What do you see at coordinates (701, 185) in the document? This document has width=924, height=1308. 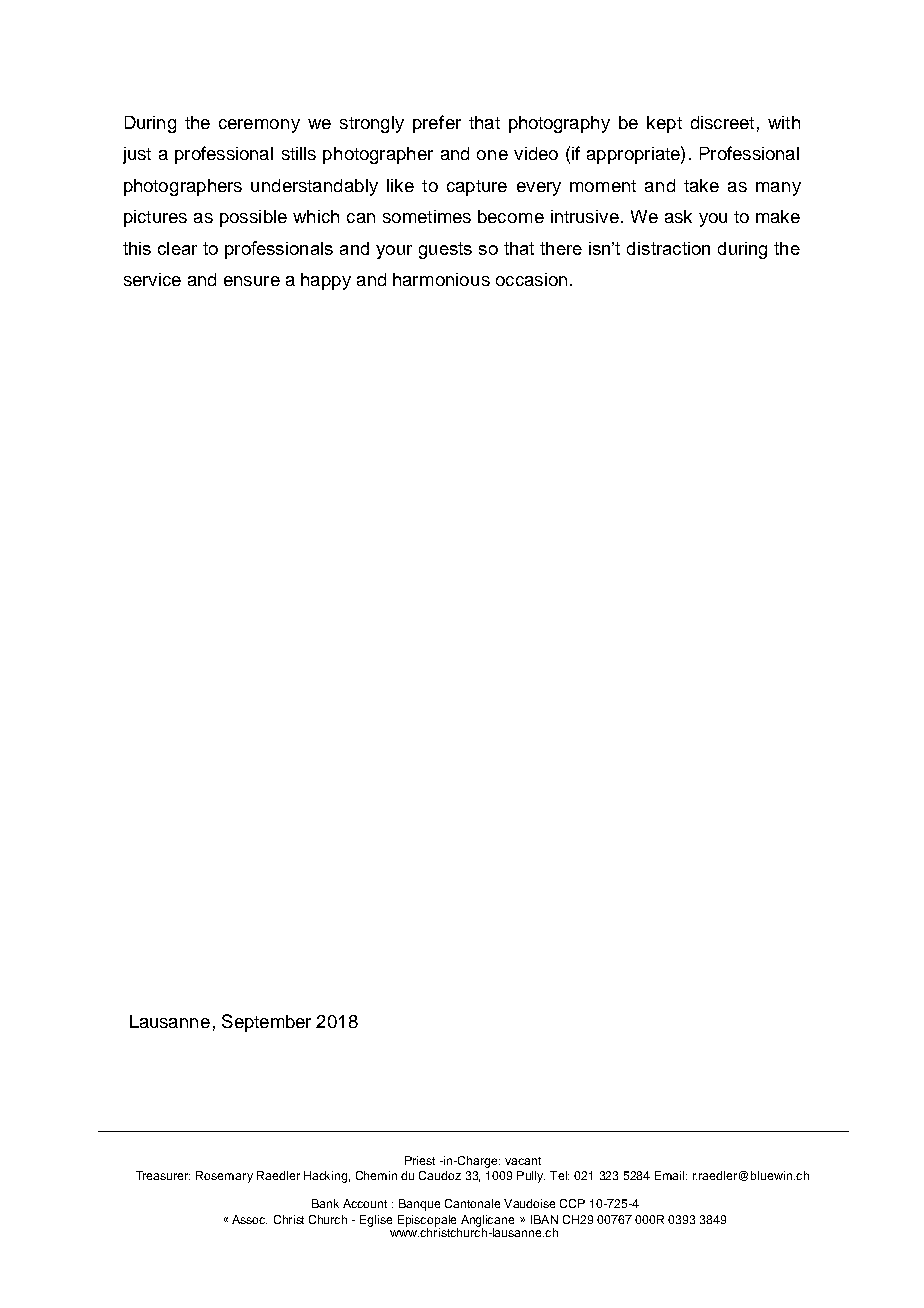 I see `take` at bounding box center [701, 185].
